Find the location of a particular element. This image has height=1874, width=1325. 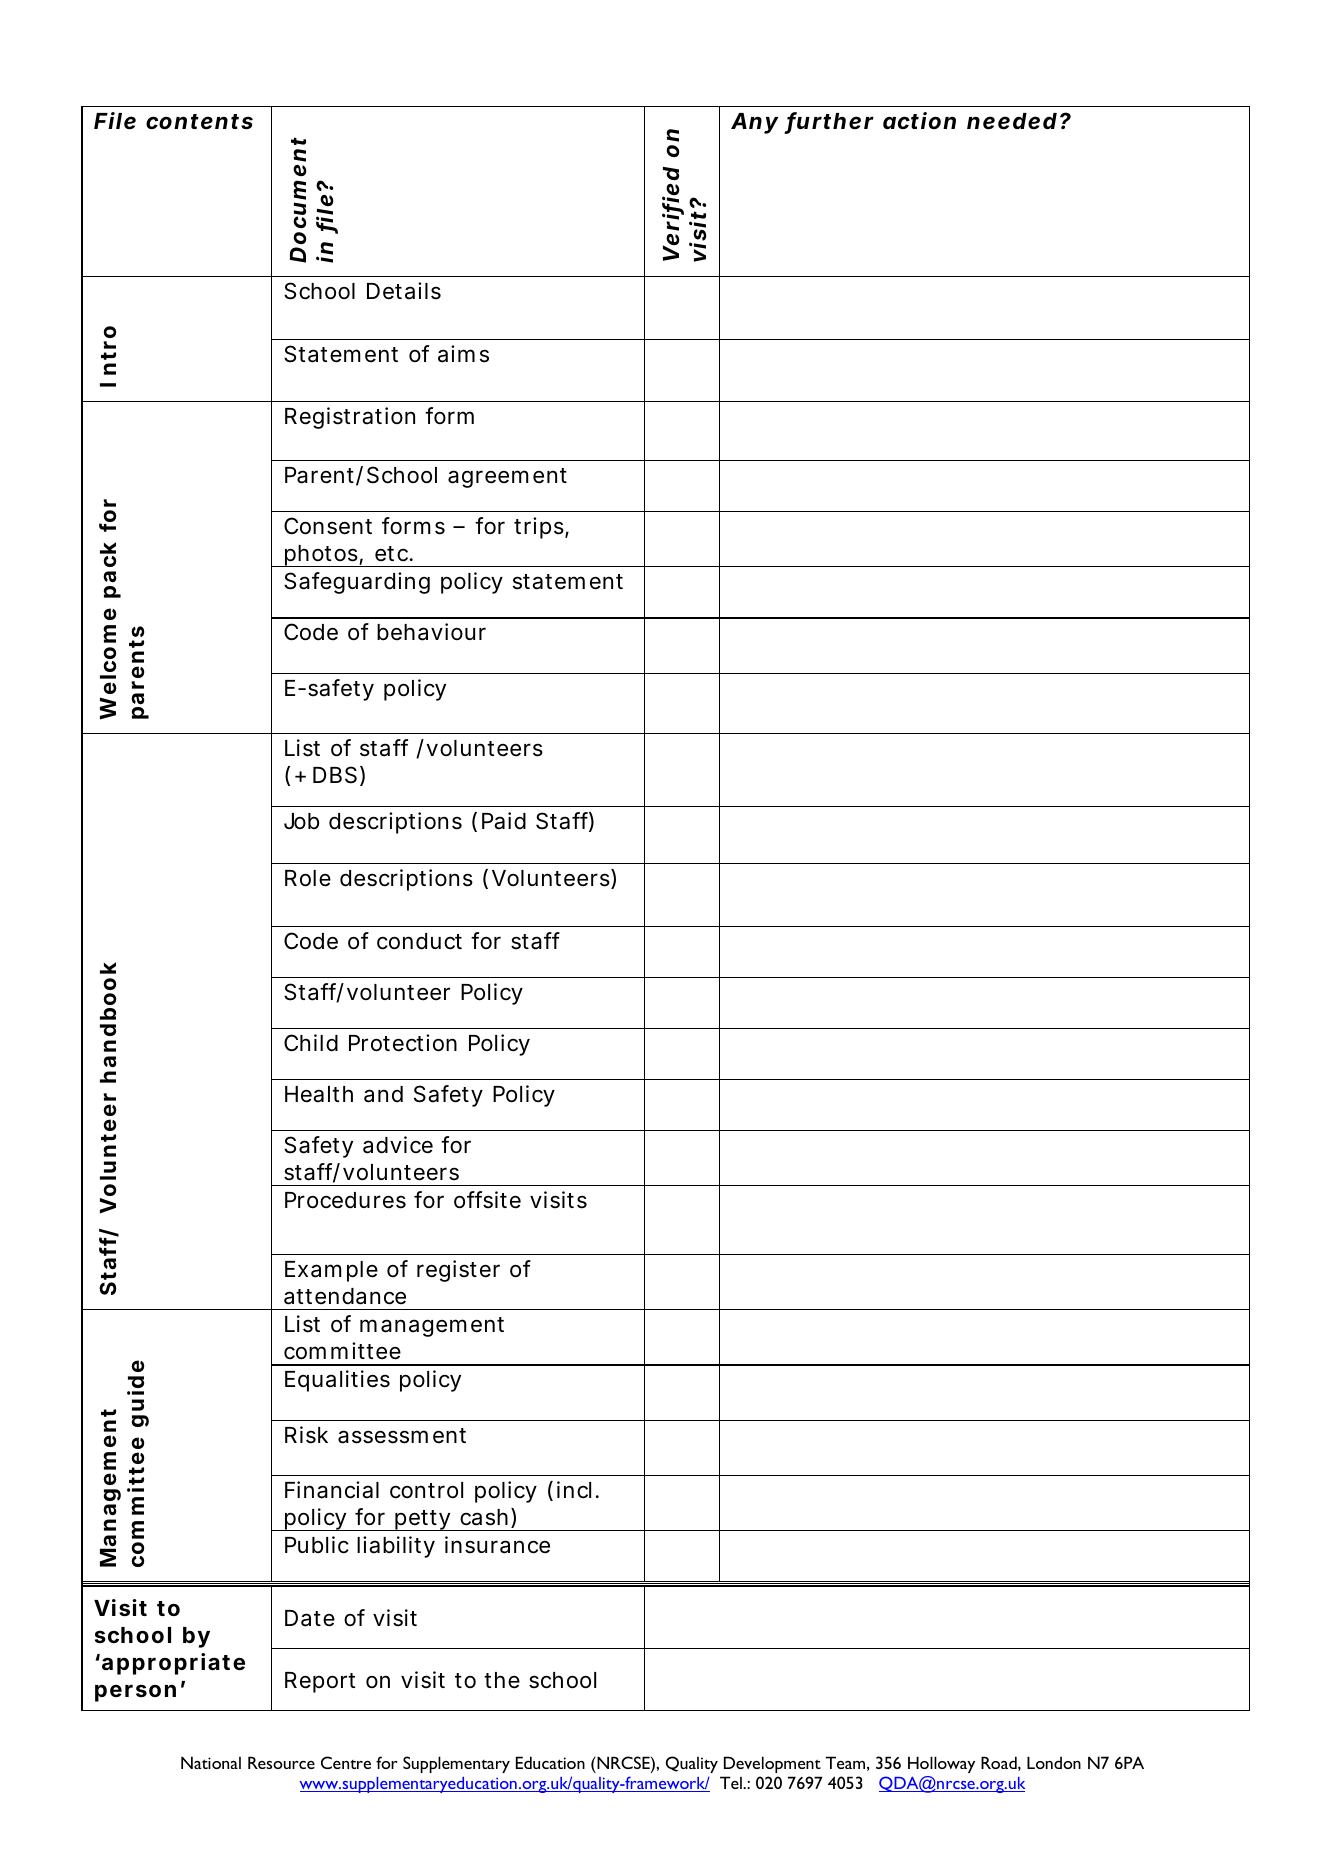

Tel is located at coordinates (732, 1782).
